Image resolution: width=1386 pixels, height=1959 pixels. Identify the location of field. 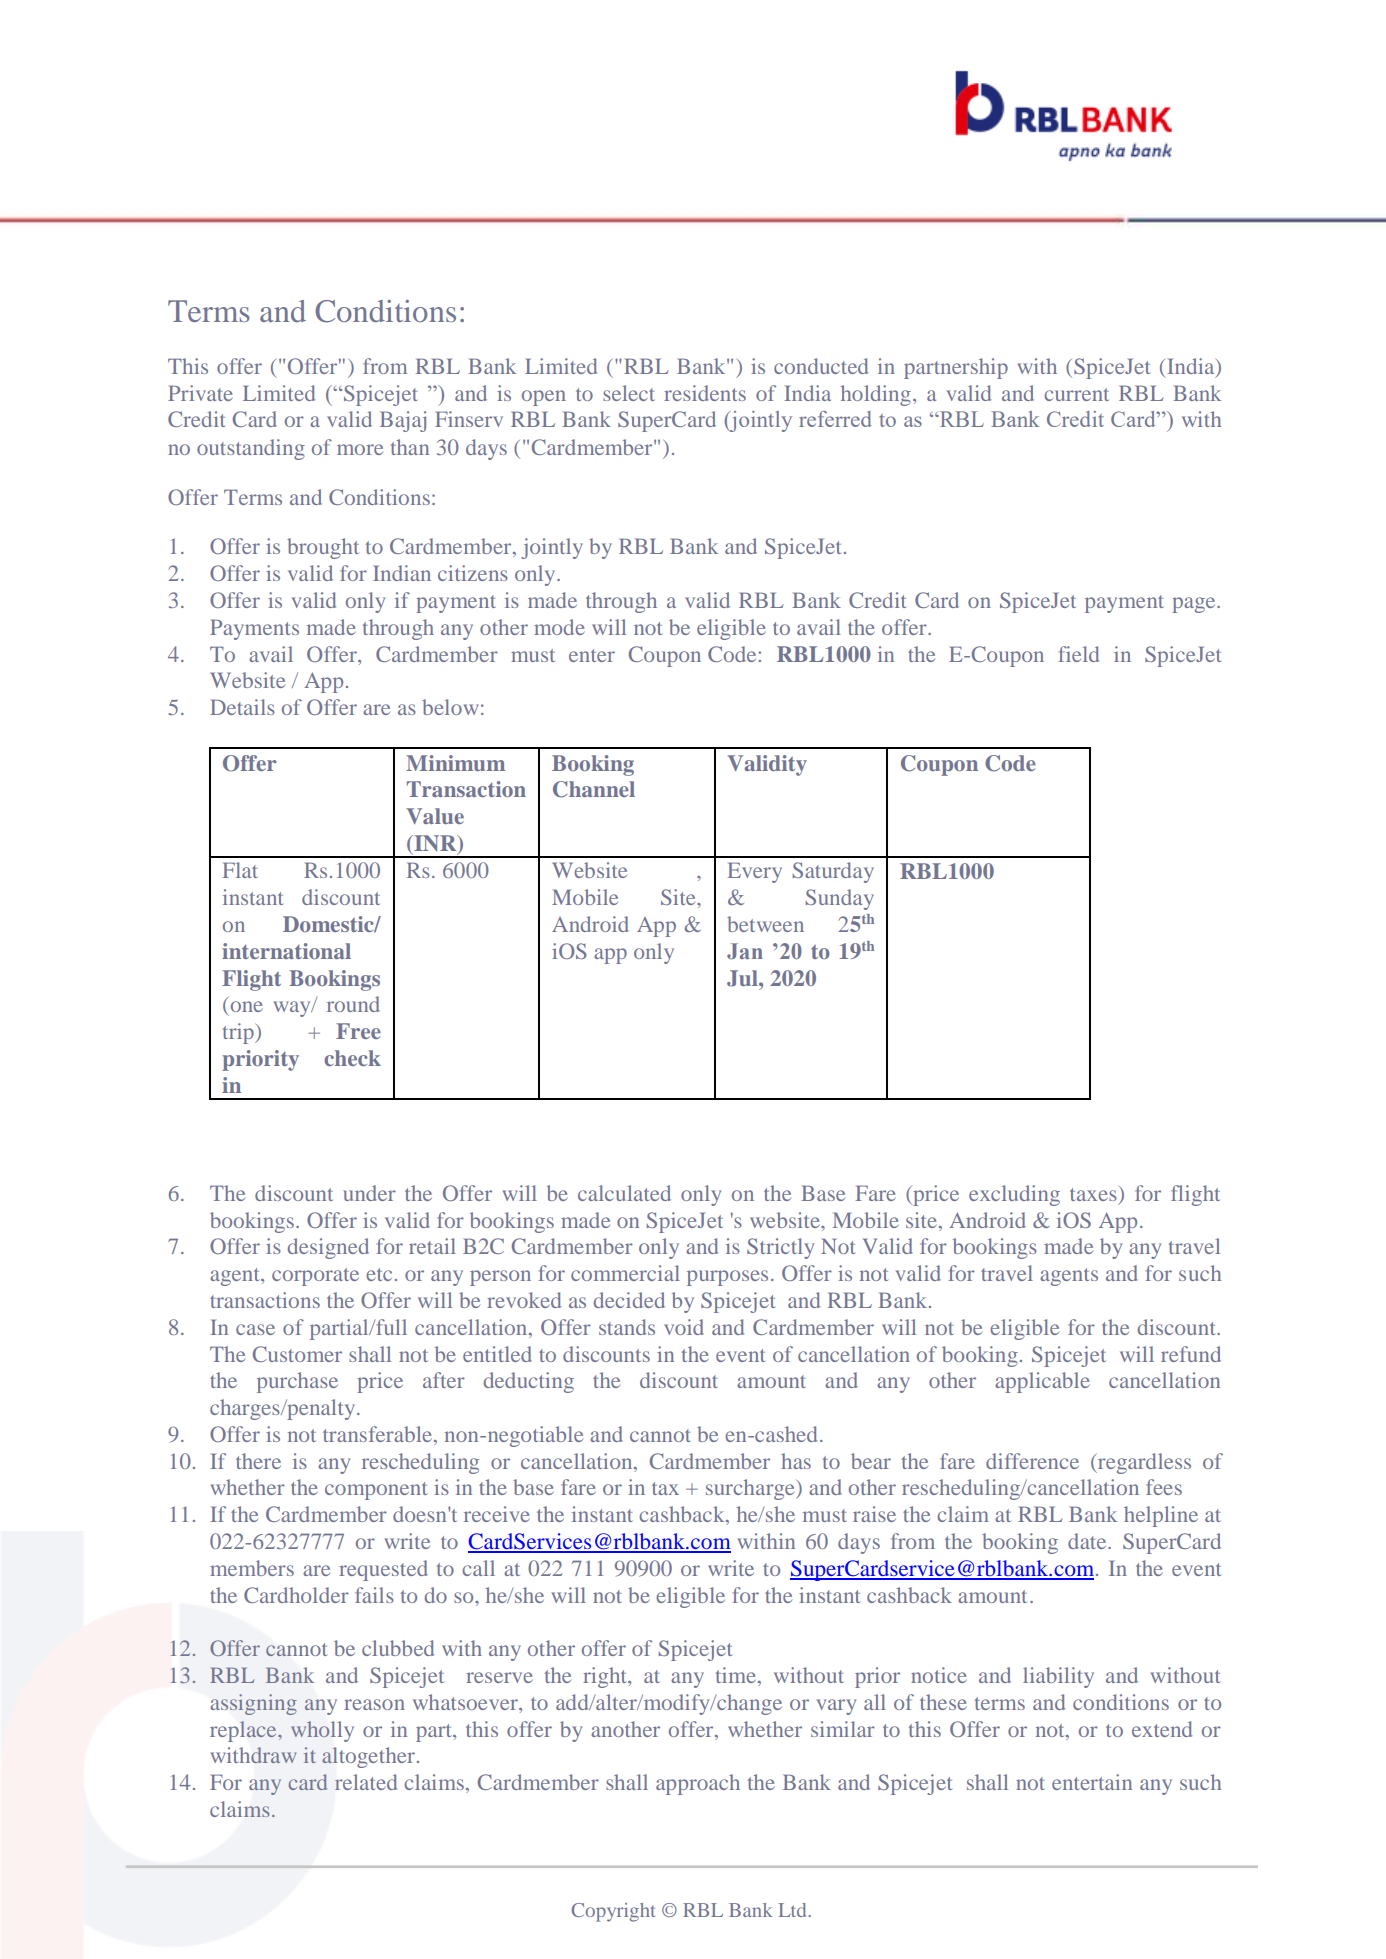
(1079, 654).
